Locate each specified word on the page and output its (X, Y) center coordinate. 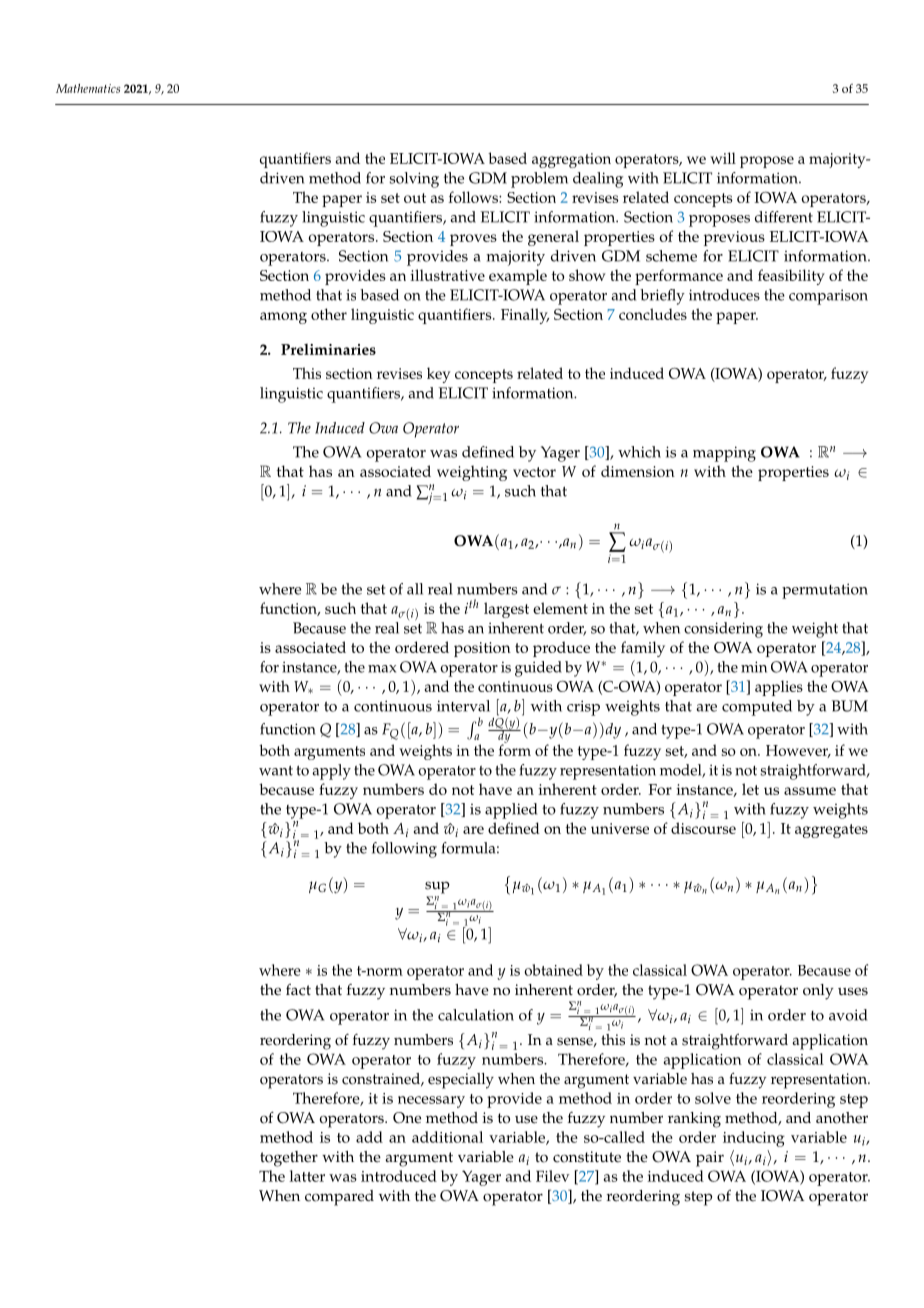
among (283, 318)
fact (298, 990)
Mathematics (88, 88)
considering (723, 630)
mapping (724, 454)
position (482, 649)
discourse (703, 828)
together (289, 1159)
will (723, 158)
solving (414, 180)
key (438, 375)
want (276, 771)
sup (437, 887)
